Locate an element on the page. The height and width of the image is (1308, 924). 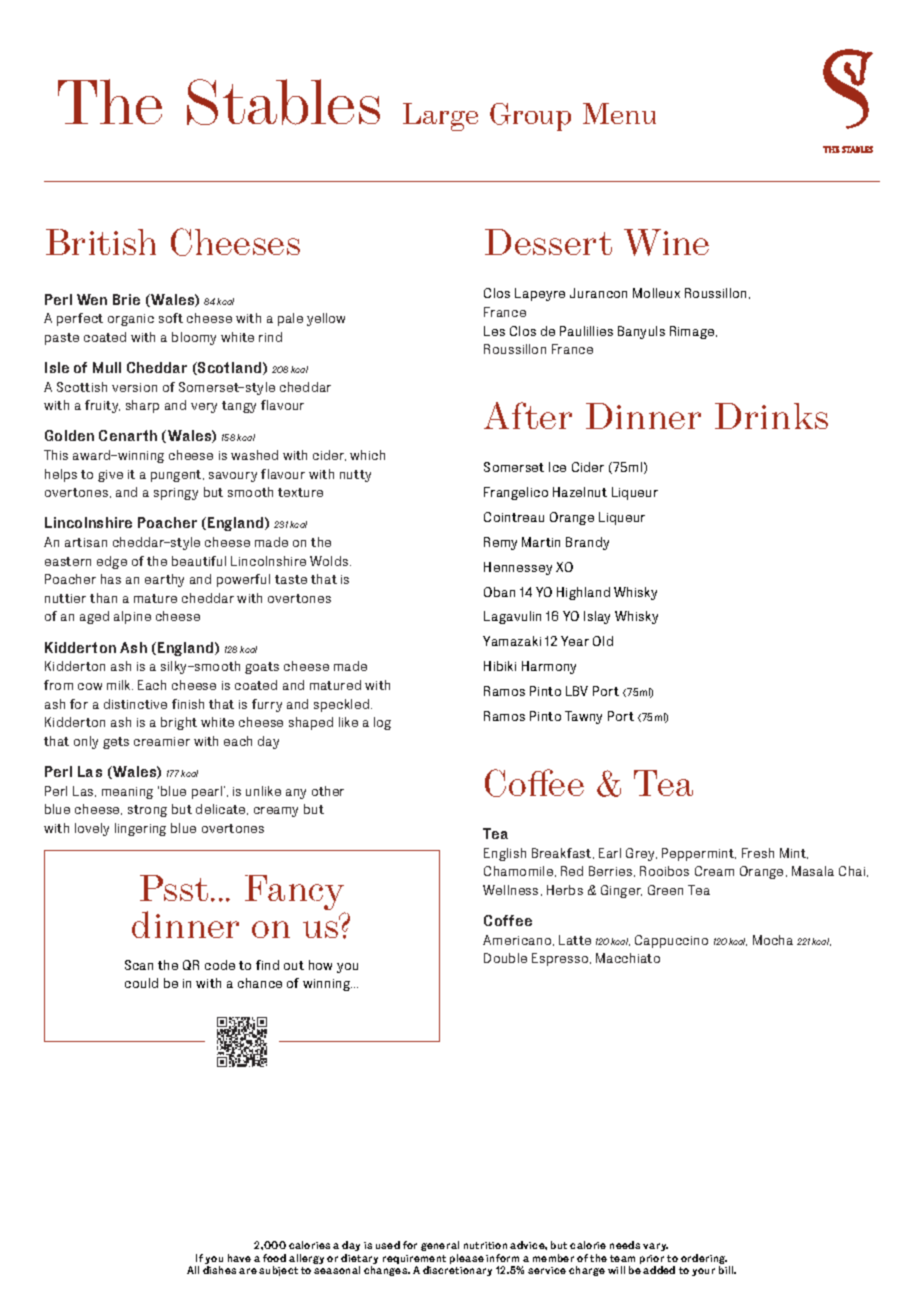
Stables is located at coordinates (283, 102).
